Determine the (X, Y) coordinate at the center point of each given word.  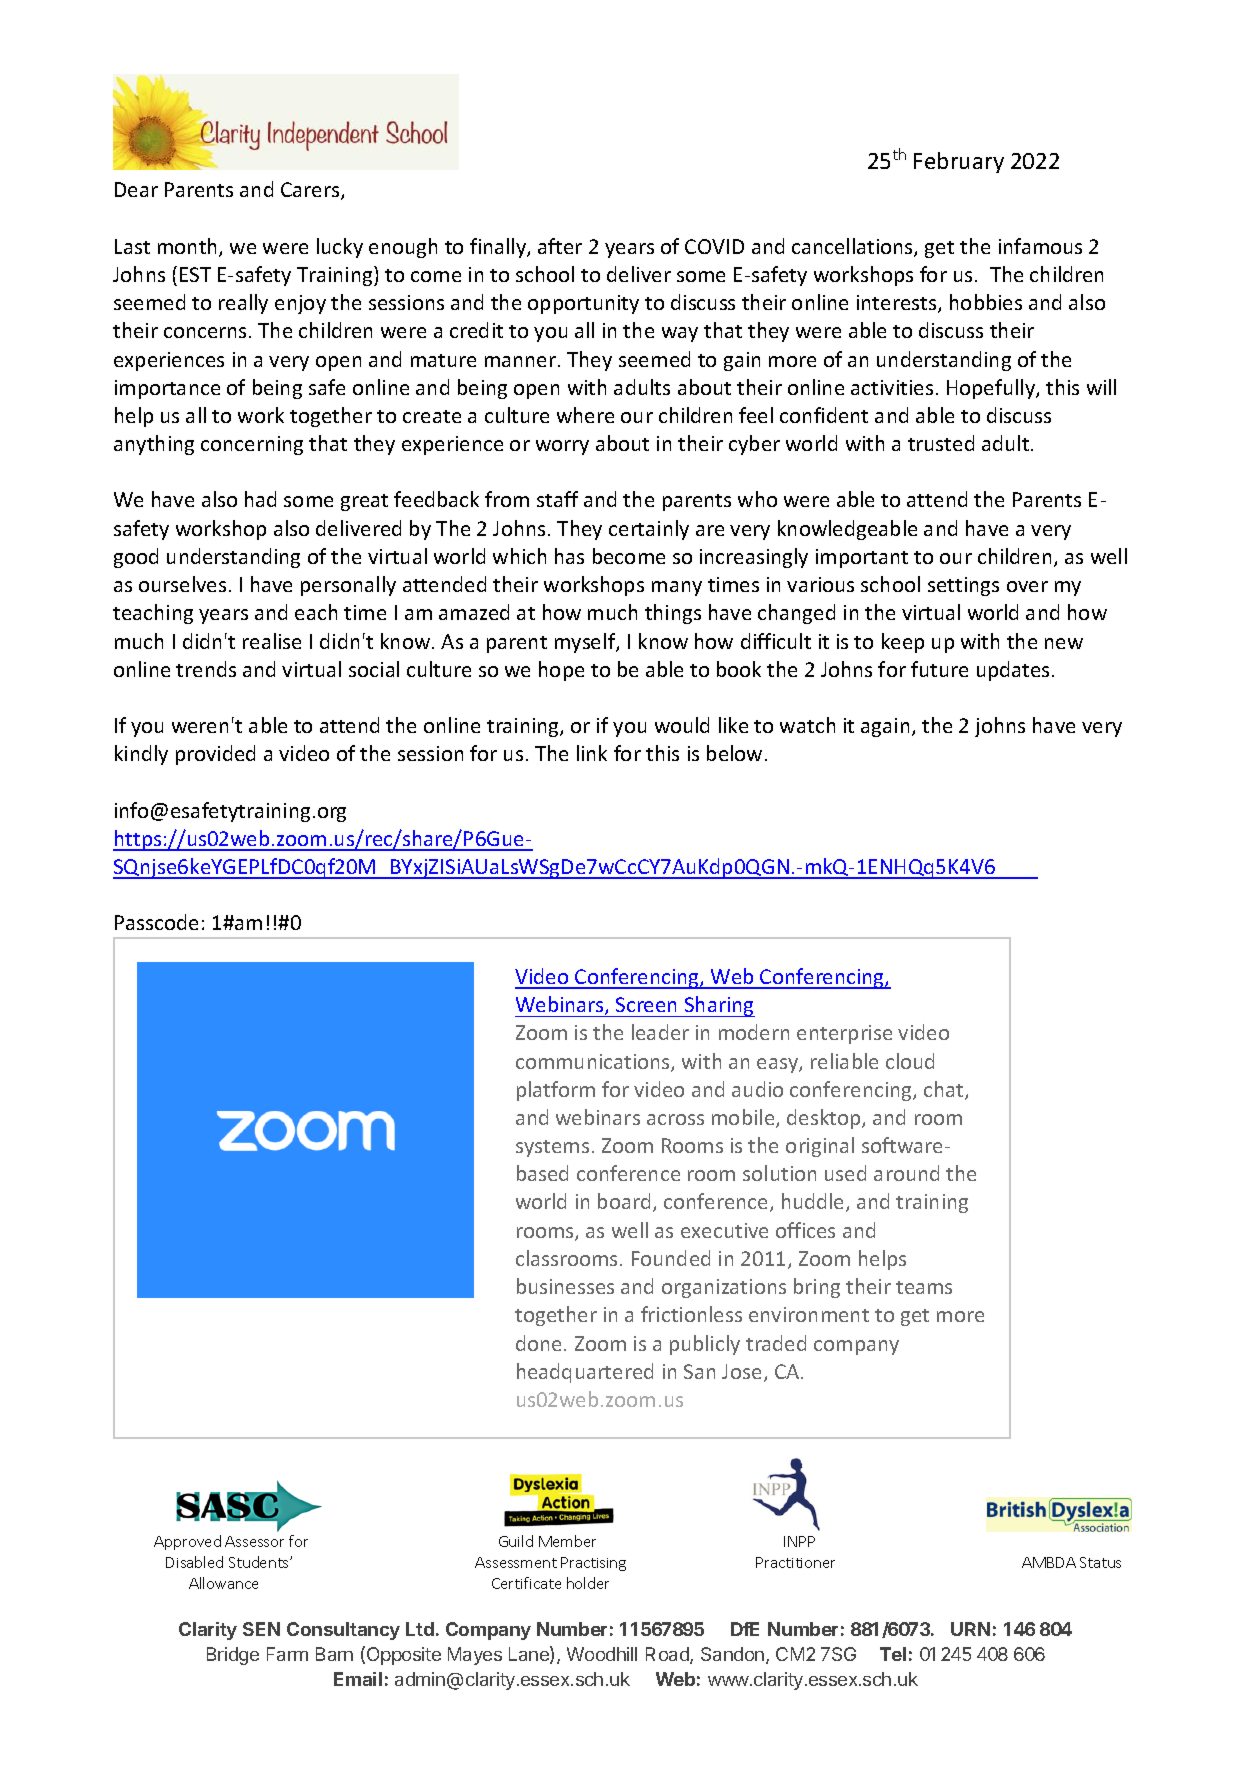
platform (556, 1091)
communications (594, 1063)
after (560, 246)
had (260, 499)
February (959, 162)
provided (215, 755)
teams (924, 1287)
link (592, 753)
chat (945, 1090)
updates (1013, 671)
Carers (311, 191)
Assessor (254, 1541)
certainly (649, 530)
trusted (941, 443)
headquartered (585, 1373)
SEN (261, 1629)
